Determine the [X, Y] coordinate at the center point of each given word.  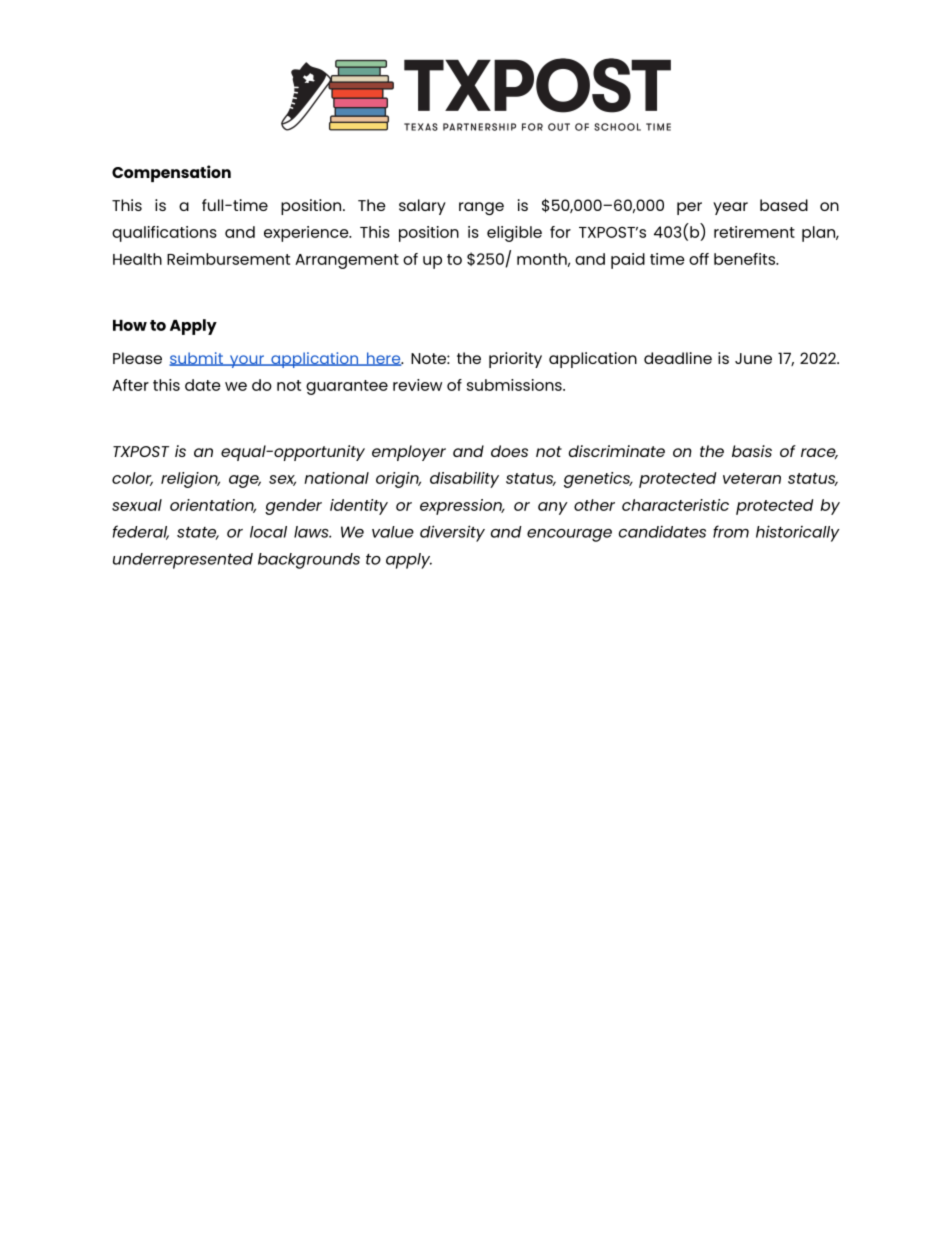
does [509, 451]
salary [422, 207]
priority [515, 360]
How [130, 325]
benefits [745, 259]
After [130, 385]
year [730, 208]
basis [752, 451]
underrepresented [183, 561]
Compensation [171, 173]
